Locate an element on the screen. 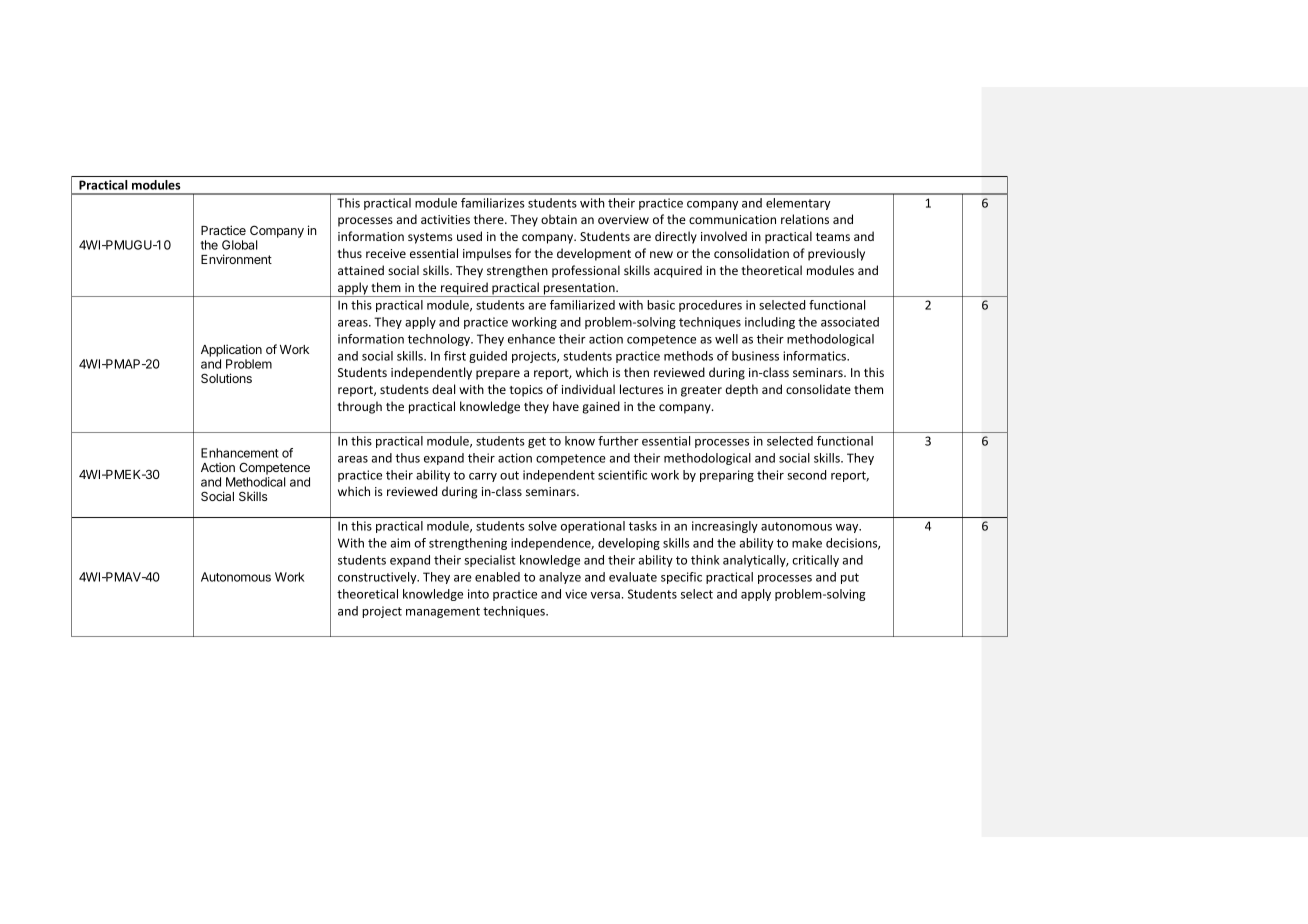 The image size is (1308, 924). constructively is located at coordinates (378, 578).
